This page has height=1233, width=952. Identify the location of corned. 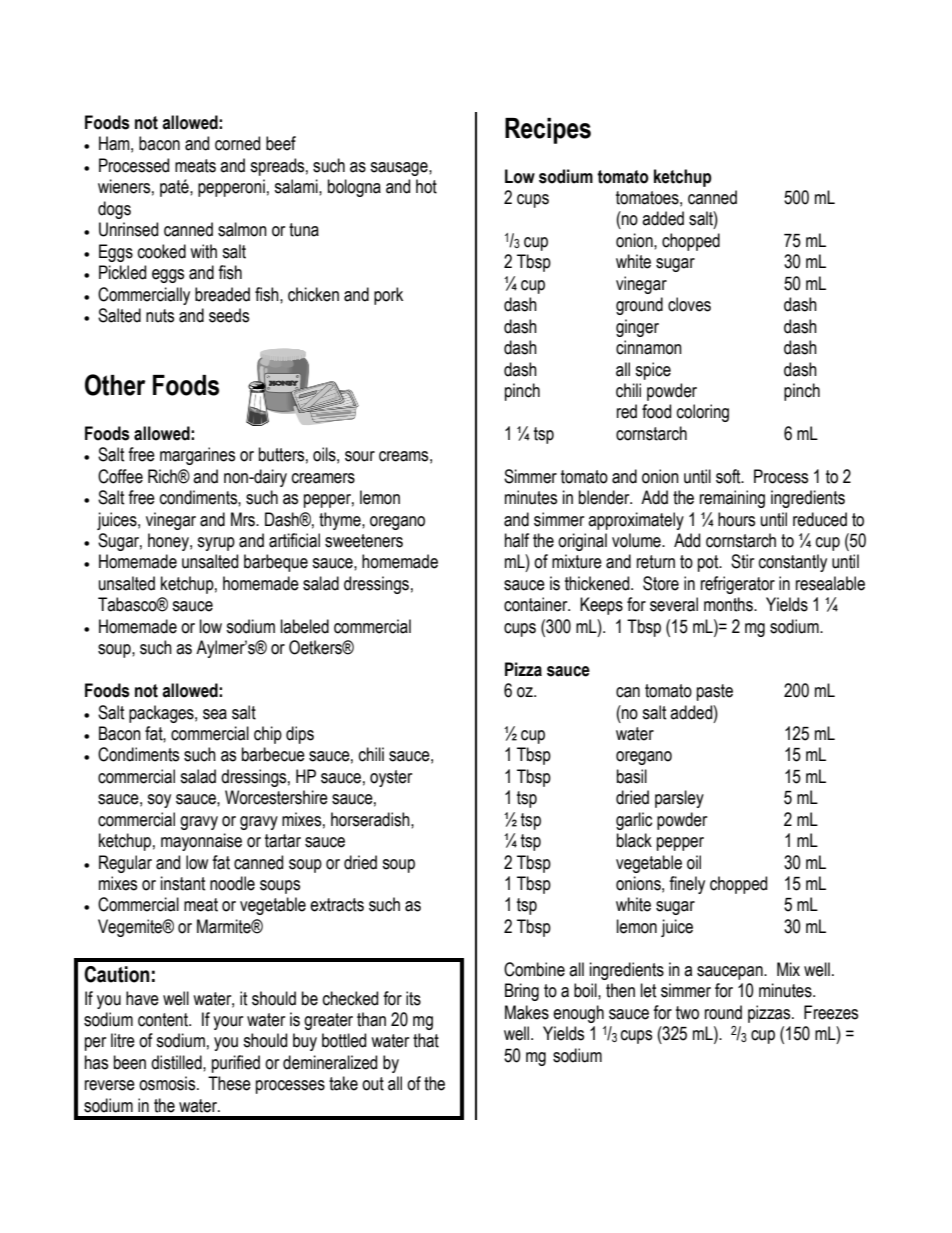
(237, 143).
